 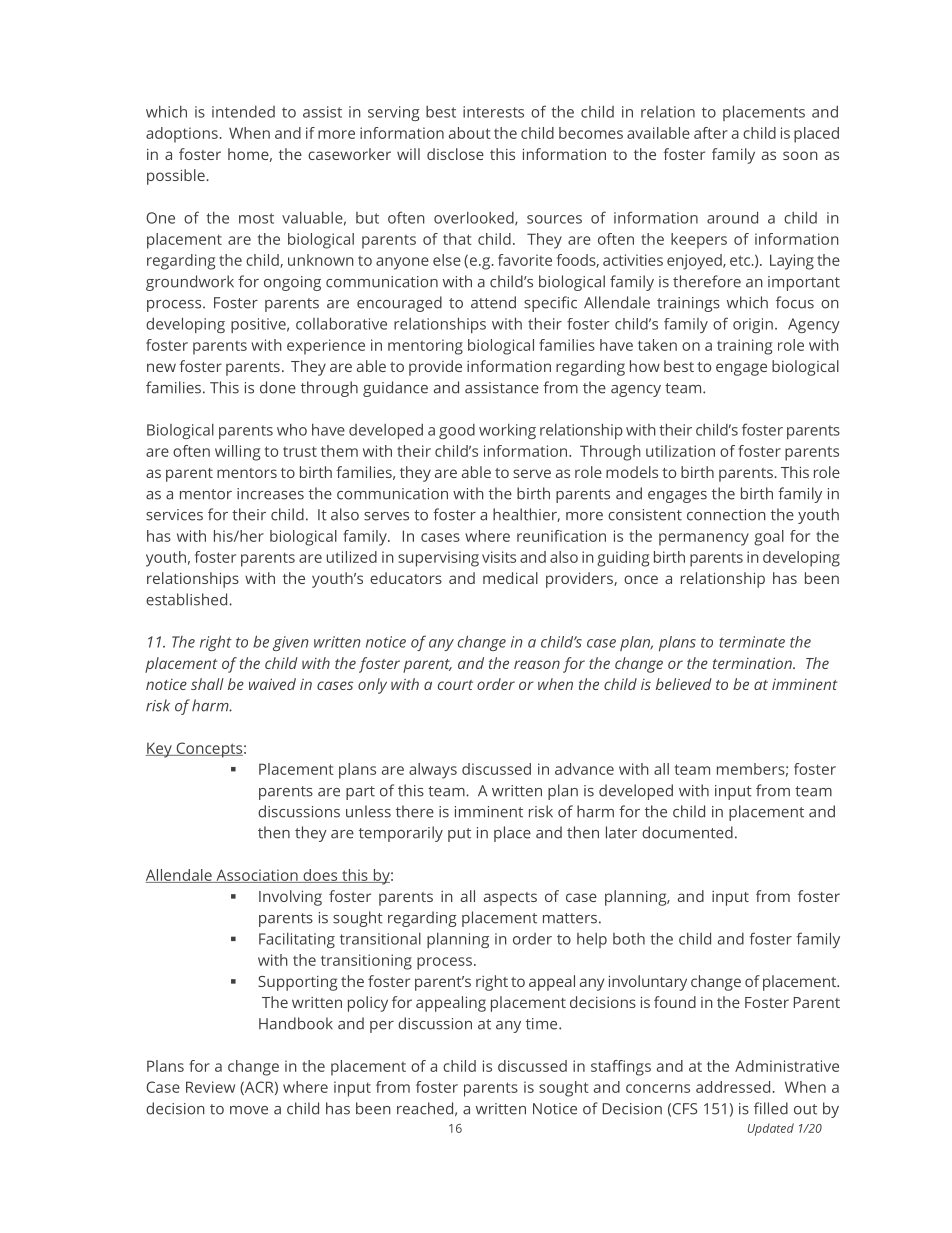 I want to click on documented, so click(x=687, y=832).
